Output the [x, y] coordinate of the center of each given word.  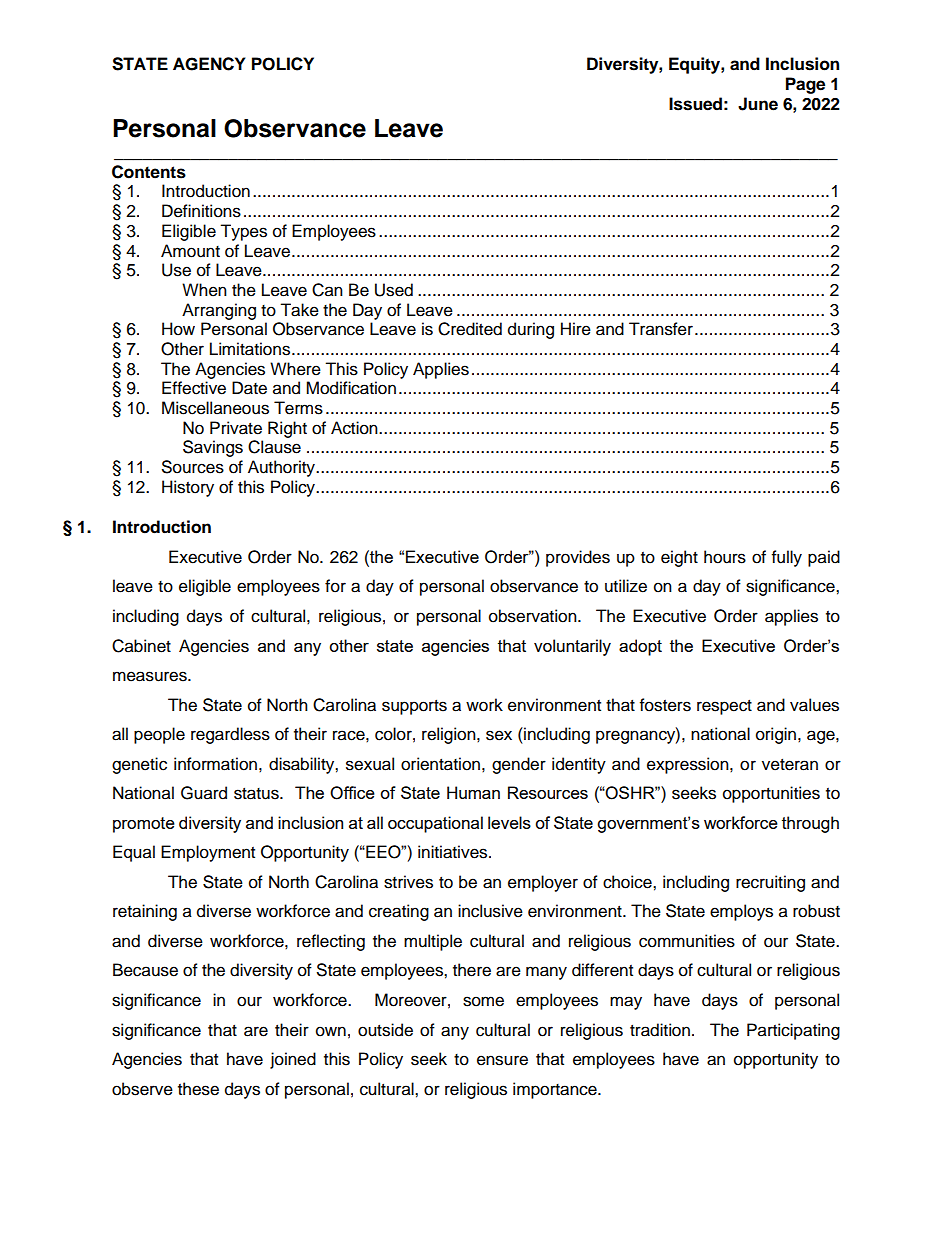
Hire [576, 329]
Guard [204, 793]
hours [725, 557]
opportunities [771, 794]
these [198, 1089]
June [758, 104]
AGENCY [209, 64]
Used [394, 290]
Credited [470, 329]
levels [509, 822]
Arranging [219, 311]
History [188, 488]
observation [534, 616]
